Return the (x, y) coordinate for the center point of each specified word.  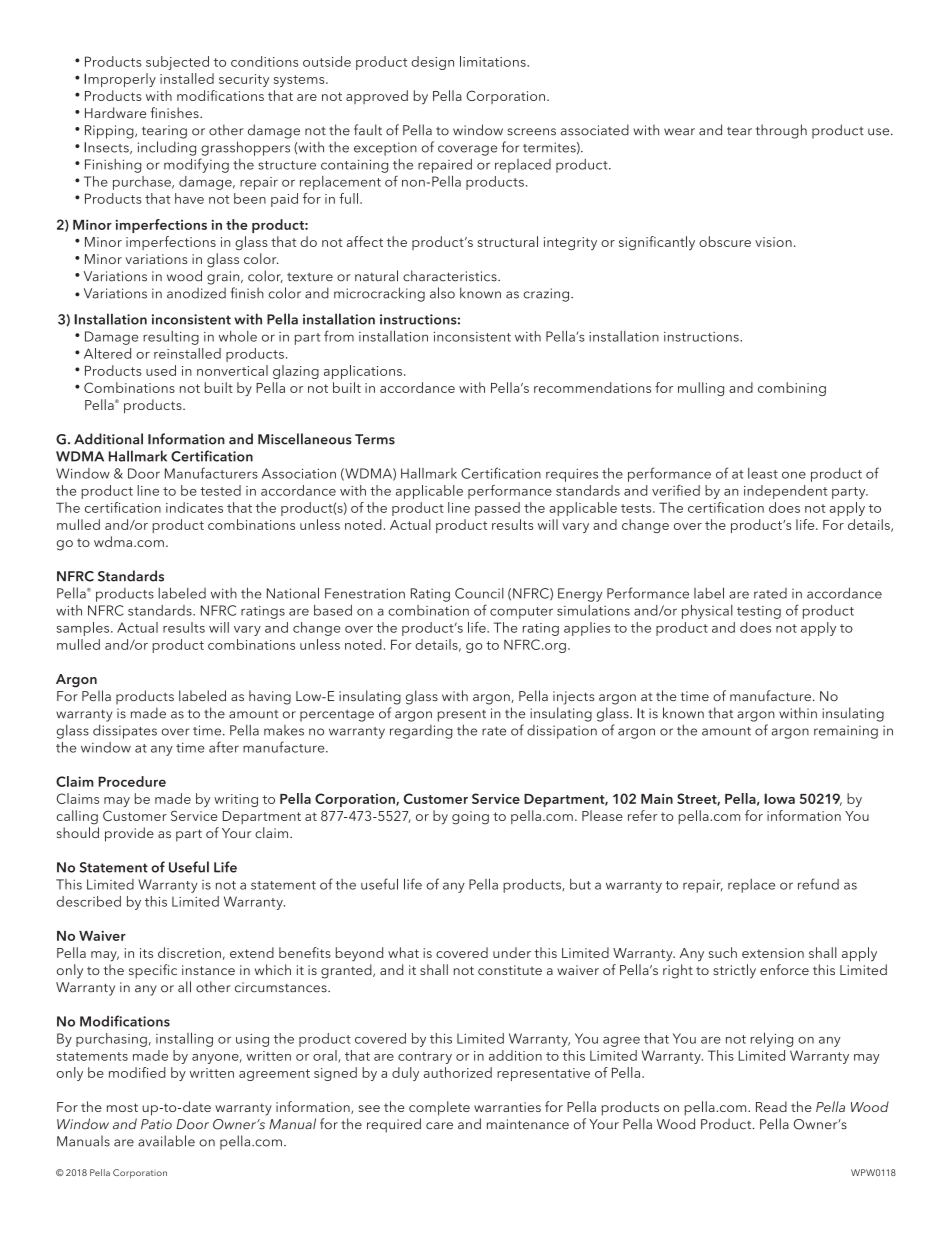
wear (679, 132)
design (432, 63)
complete (439, 1108)
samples (84, 629)
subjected (177, 63)
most (122, 1107)
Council (479, 593)
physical (707, 612)
